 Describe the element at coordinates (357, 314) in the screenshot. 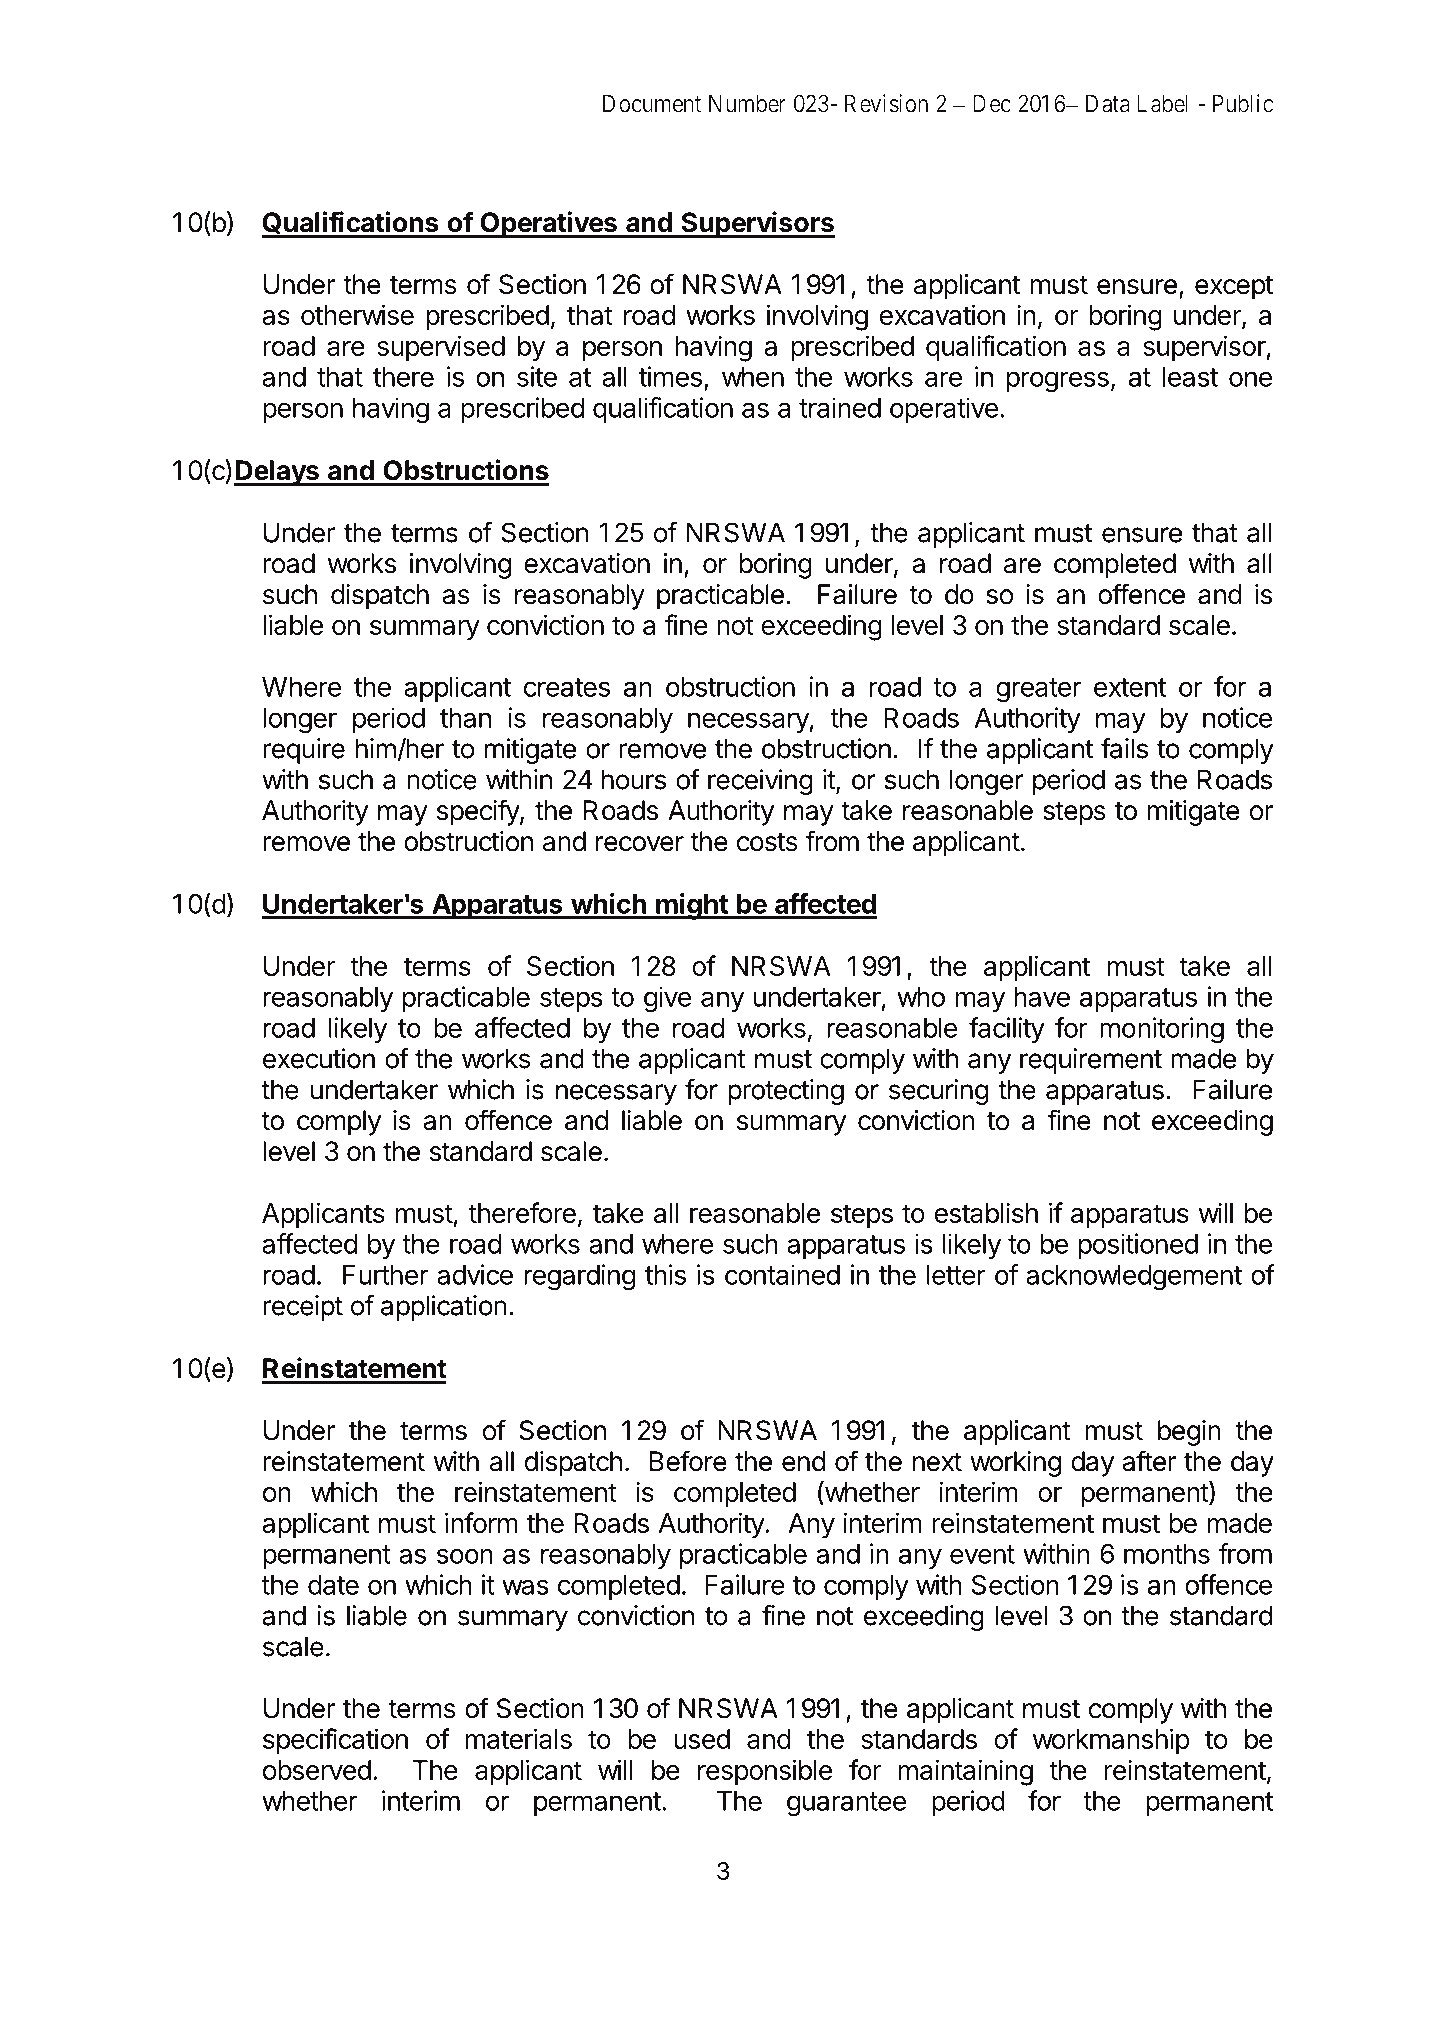

I see `otherwise` at that location.
